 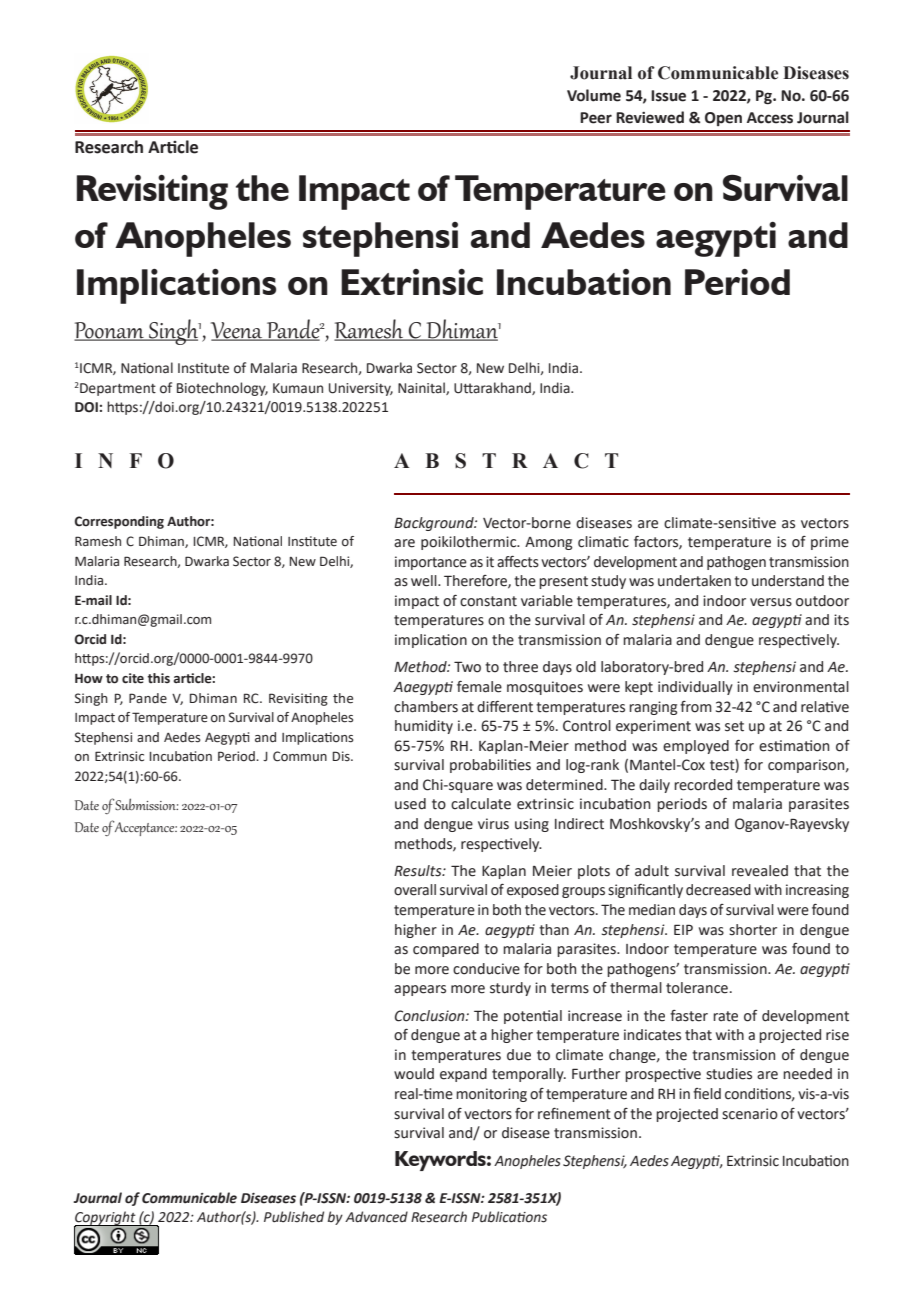 I want to click on University, so click(x=361, y=389).
